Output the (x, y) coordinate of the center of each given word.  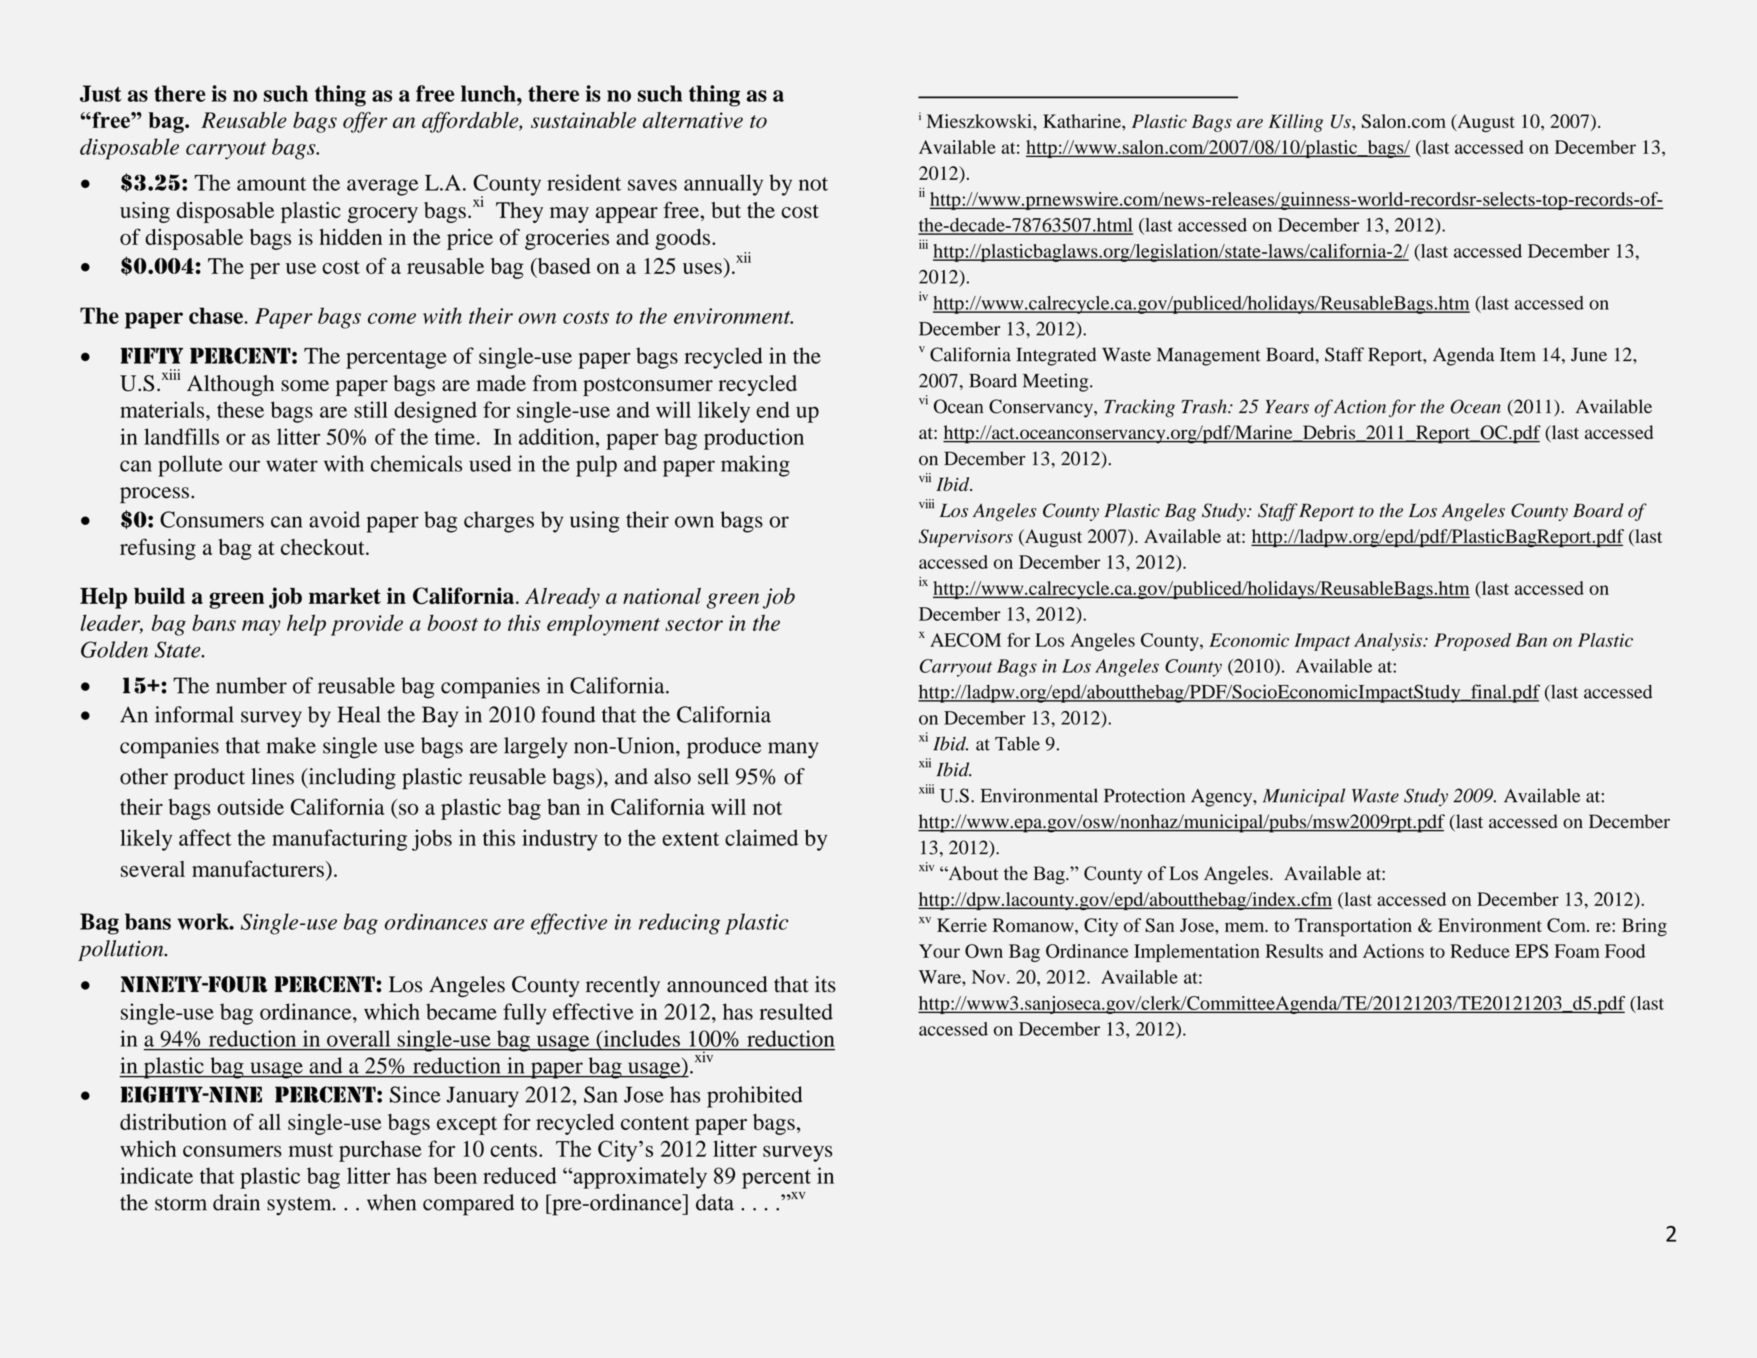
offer (365, 122)
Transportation (1353, 927)
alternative (693, 120)
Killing (1296, 123)
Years (1287, 407)
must (311, 1150)
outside (250, 806)
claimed (761, 837)
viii (926, 504)
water (292, 465)
